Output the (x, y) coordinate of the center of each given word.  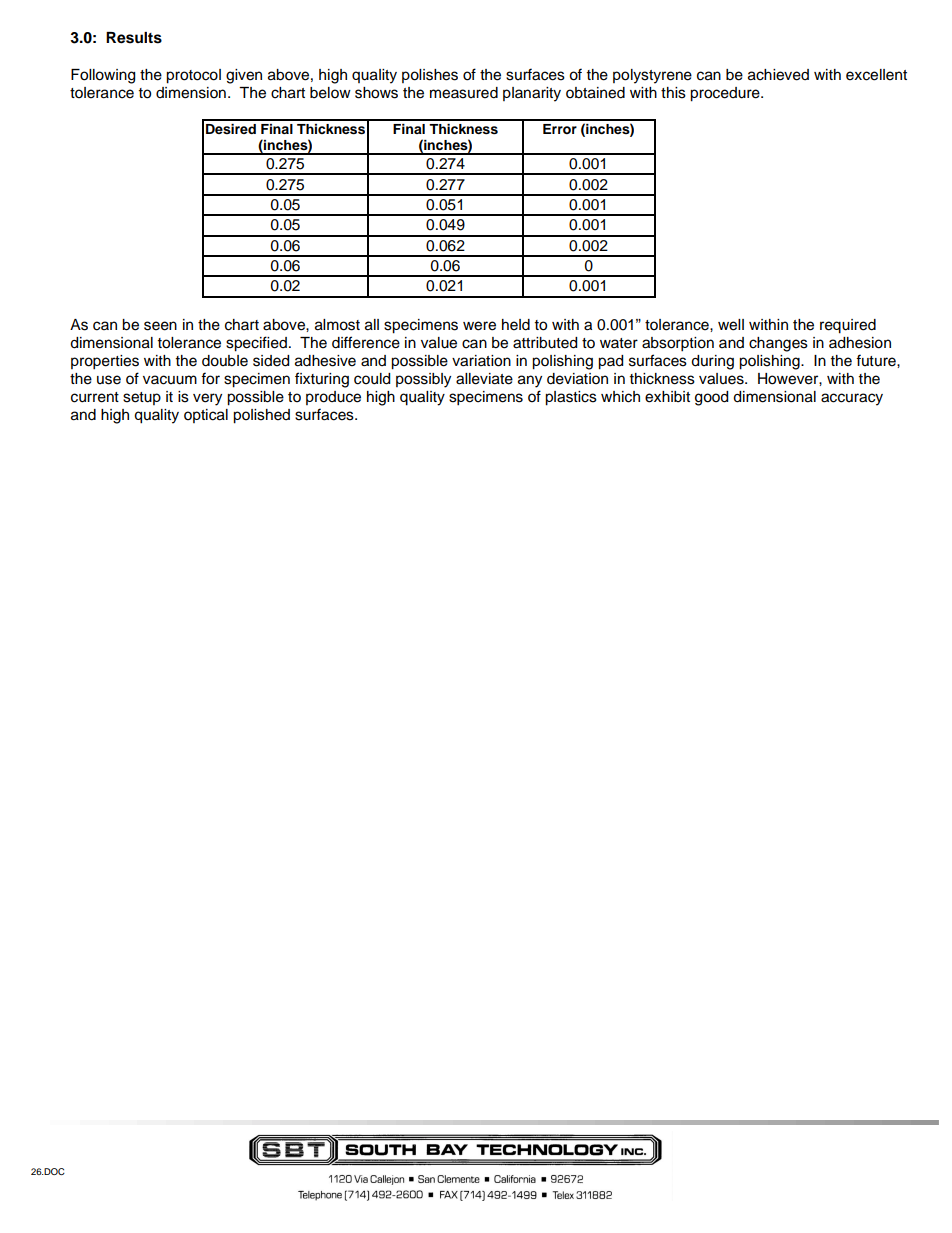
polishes (430, 76)
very (207, 399)
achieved (778, 75)
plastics (571, 398)
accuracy (852, 399)
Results (134, 38)
